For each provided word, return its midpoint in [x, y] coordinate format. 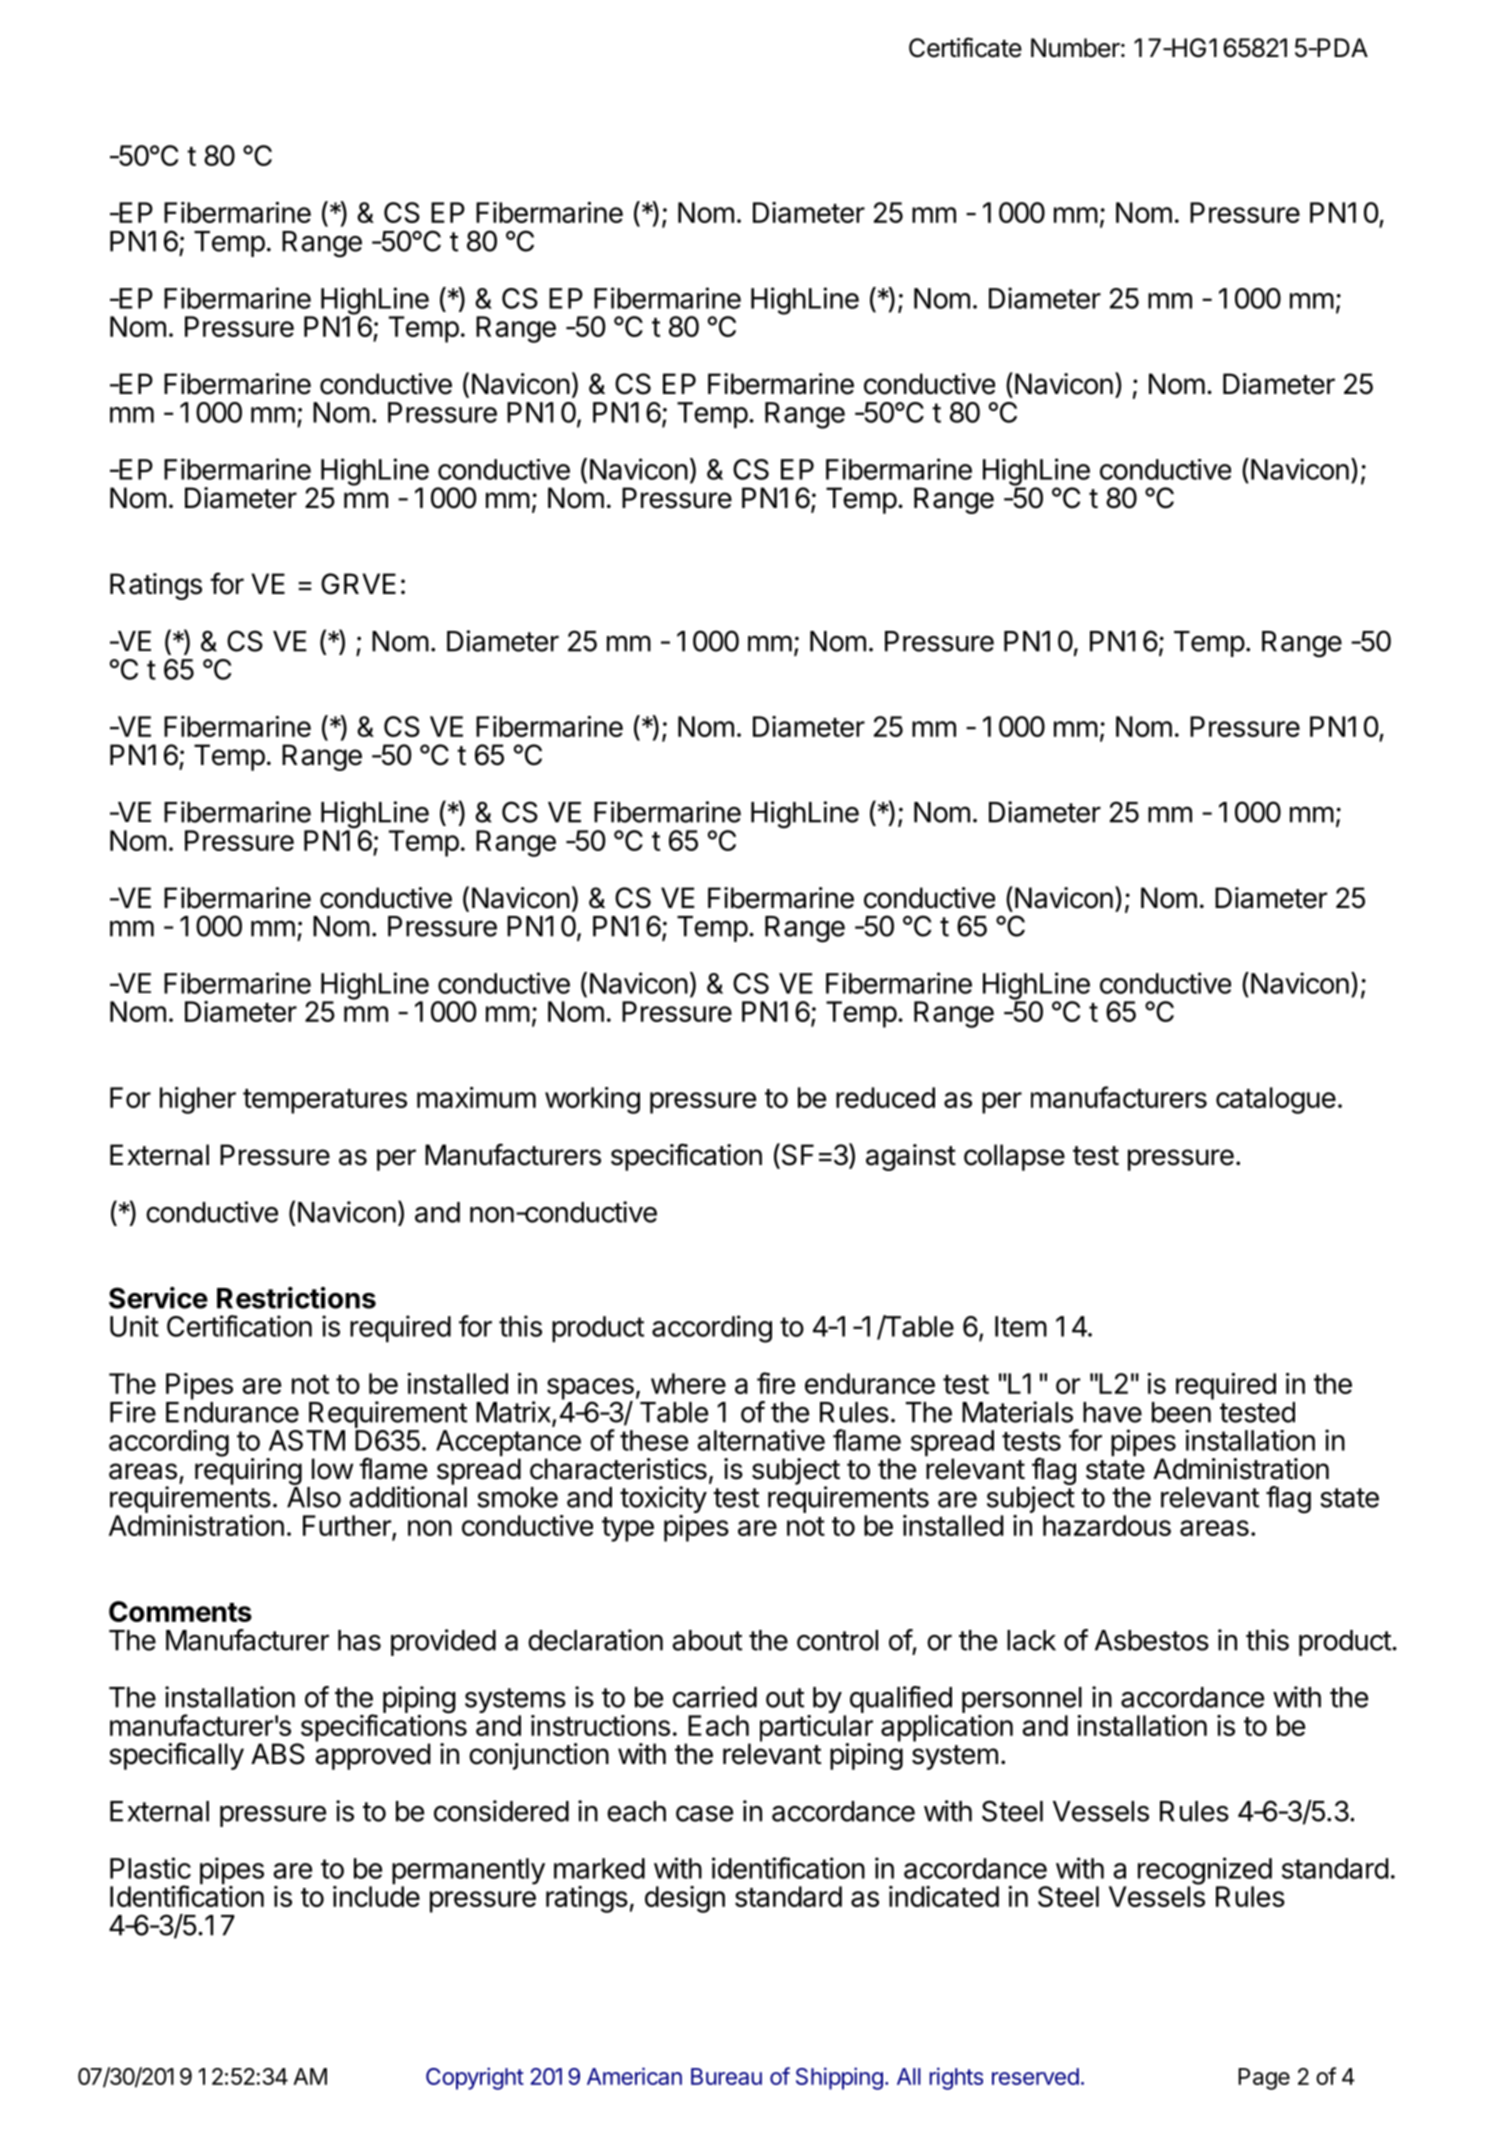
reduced [885, 1097]
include [376, 1895]
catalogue [1276, 1100]
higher [198, 1100]
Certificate [965, 47]
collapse [1014, 1157]
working [592, 1100]
